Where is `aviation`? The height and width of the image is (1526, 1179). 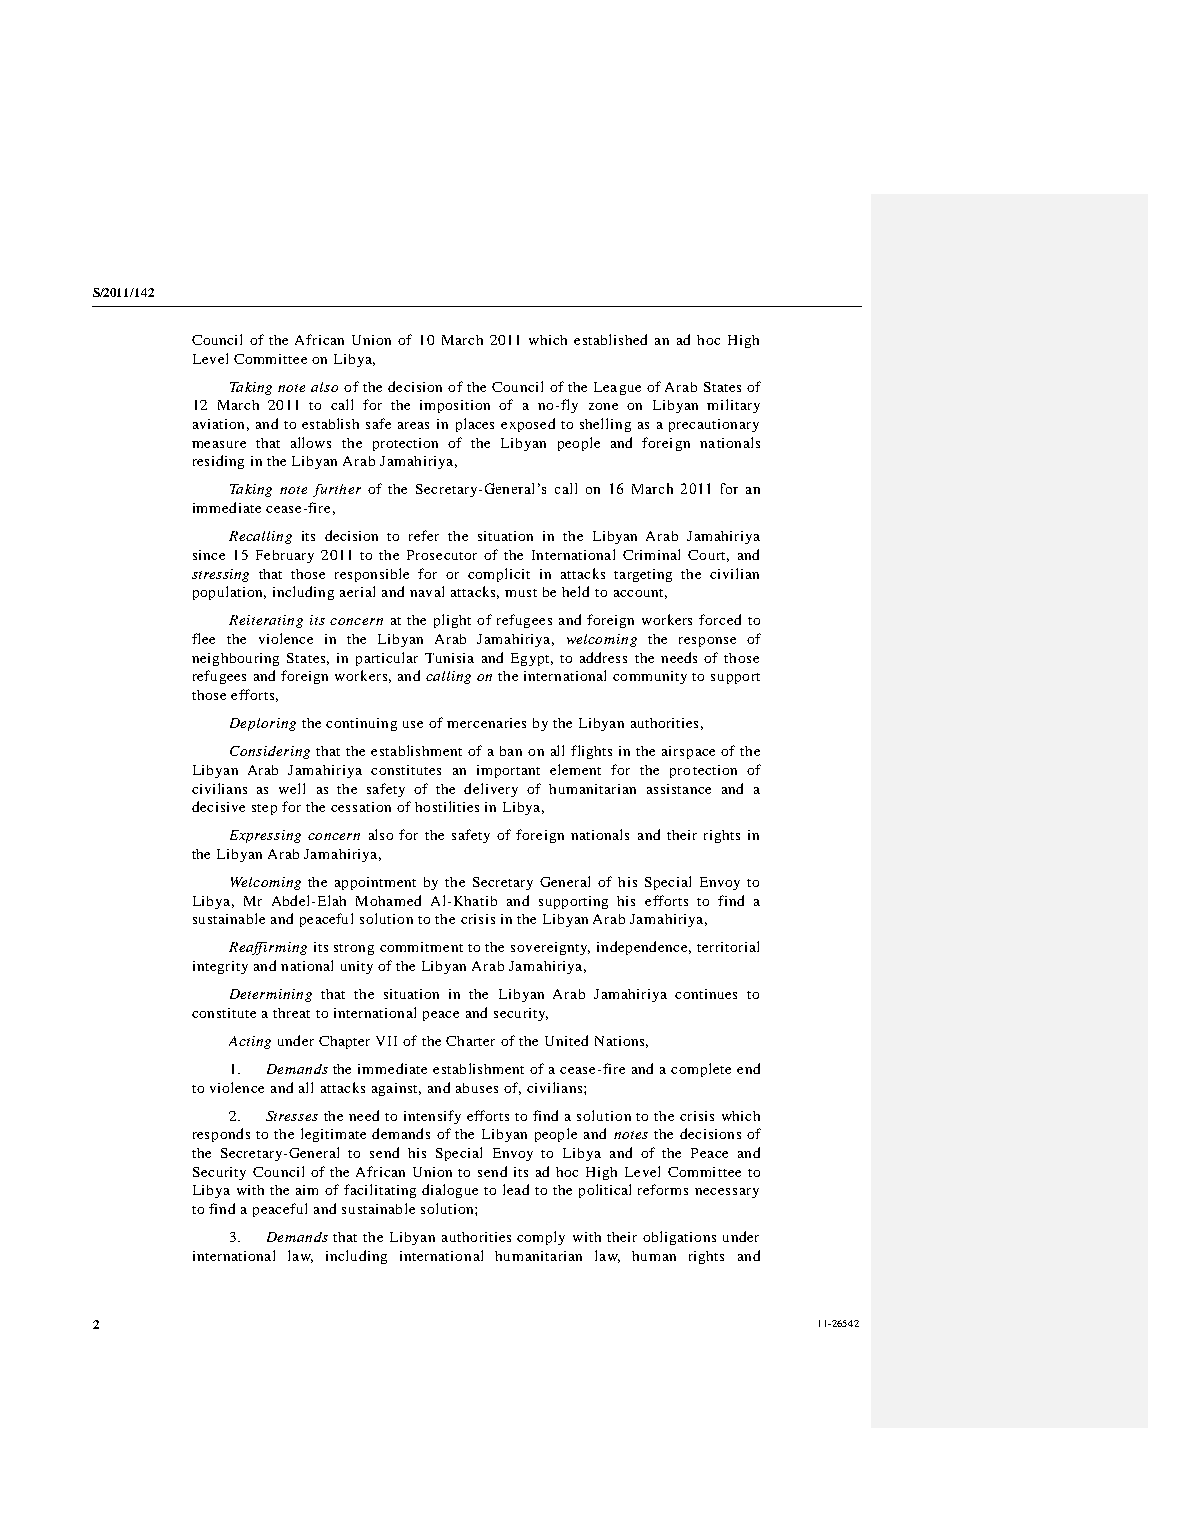
aviation is located at coordinates (218, 424).
